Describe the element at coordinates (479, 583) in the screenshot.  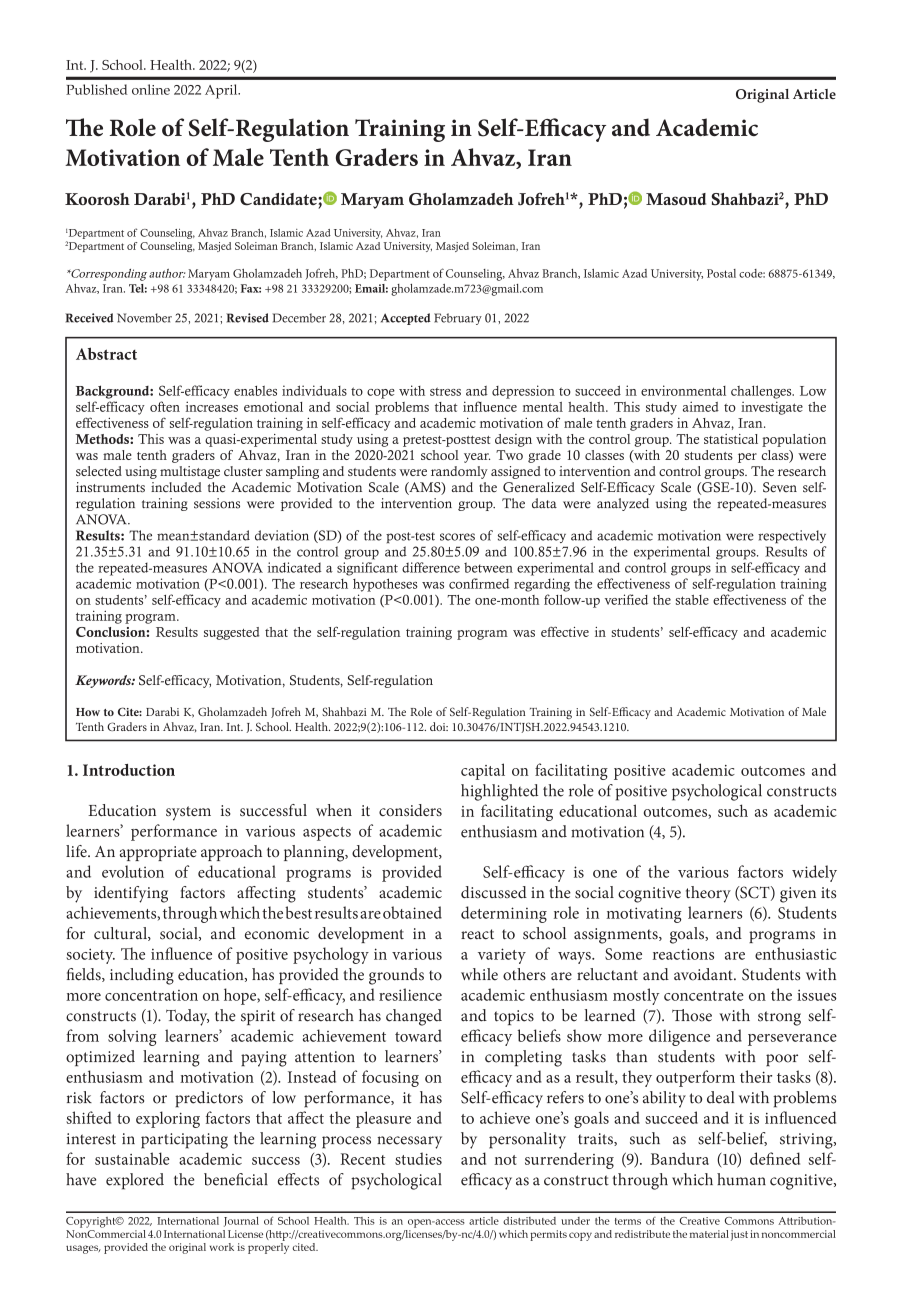
I see `confirmed` at that location.
